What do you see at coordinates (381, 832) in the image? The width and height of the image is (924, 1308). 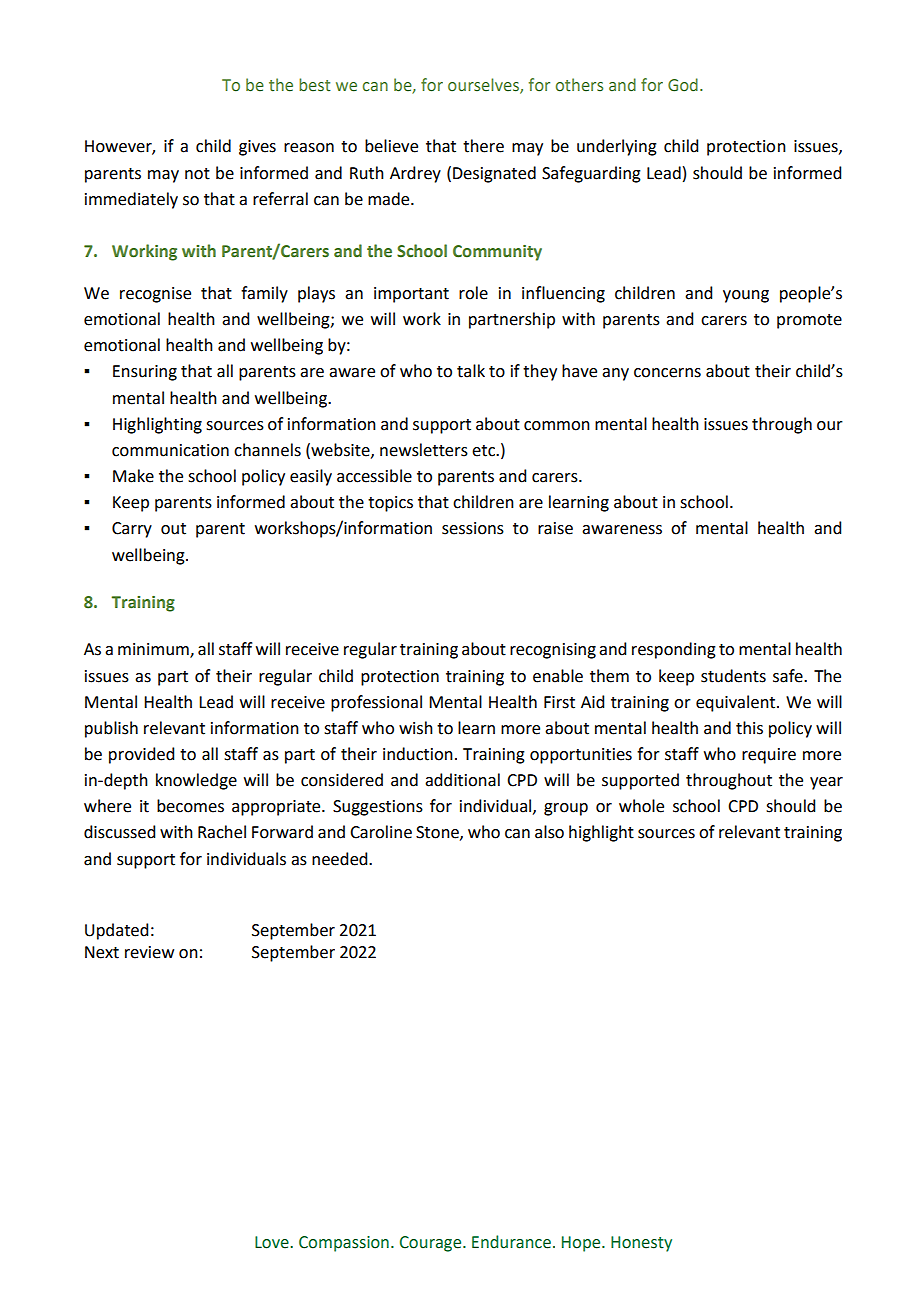 I see `Caroline` at bounding box center [381, 832].
